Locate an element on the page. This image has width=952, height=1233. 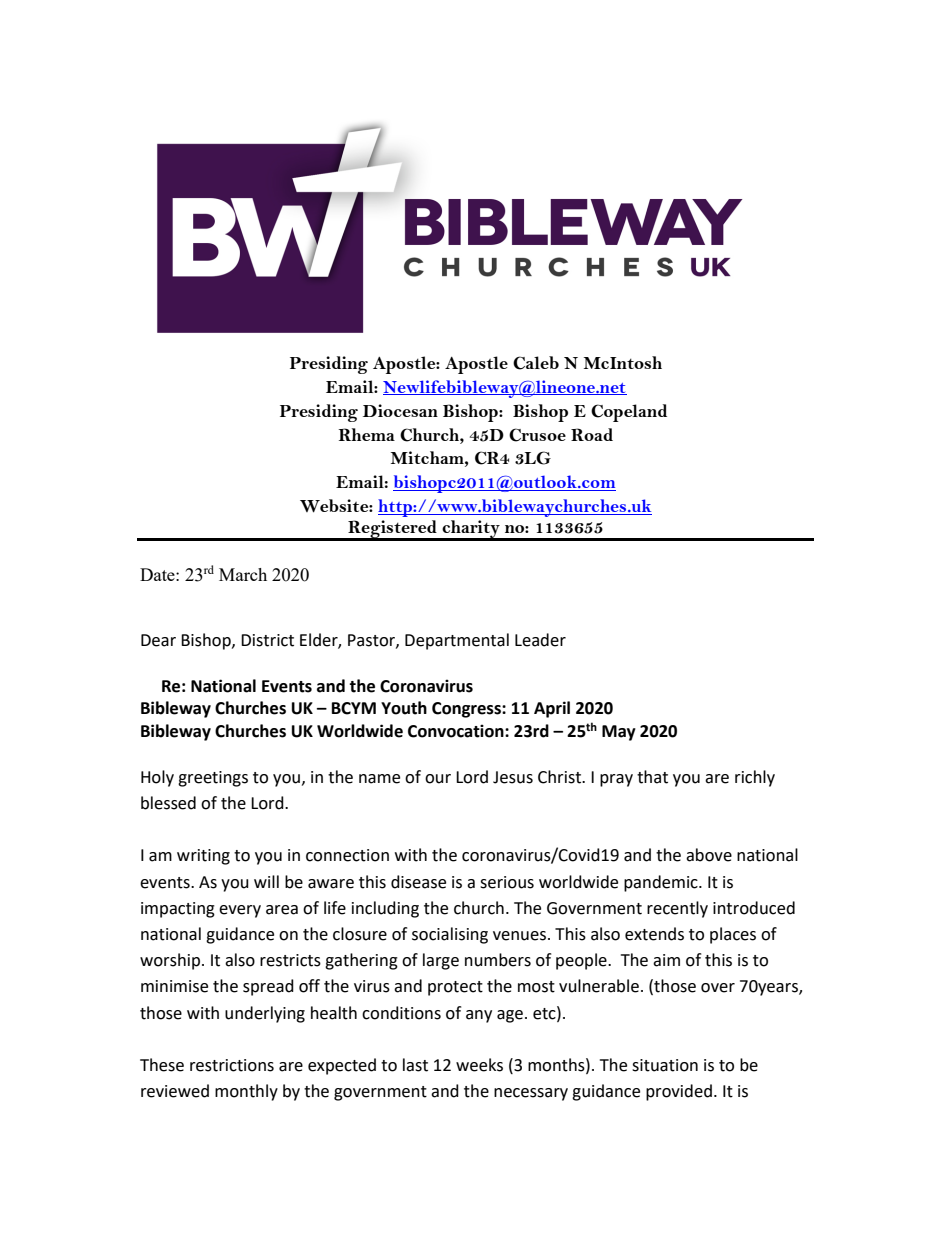
Caleb is located at coordinates (536, 363).
